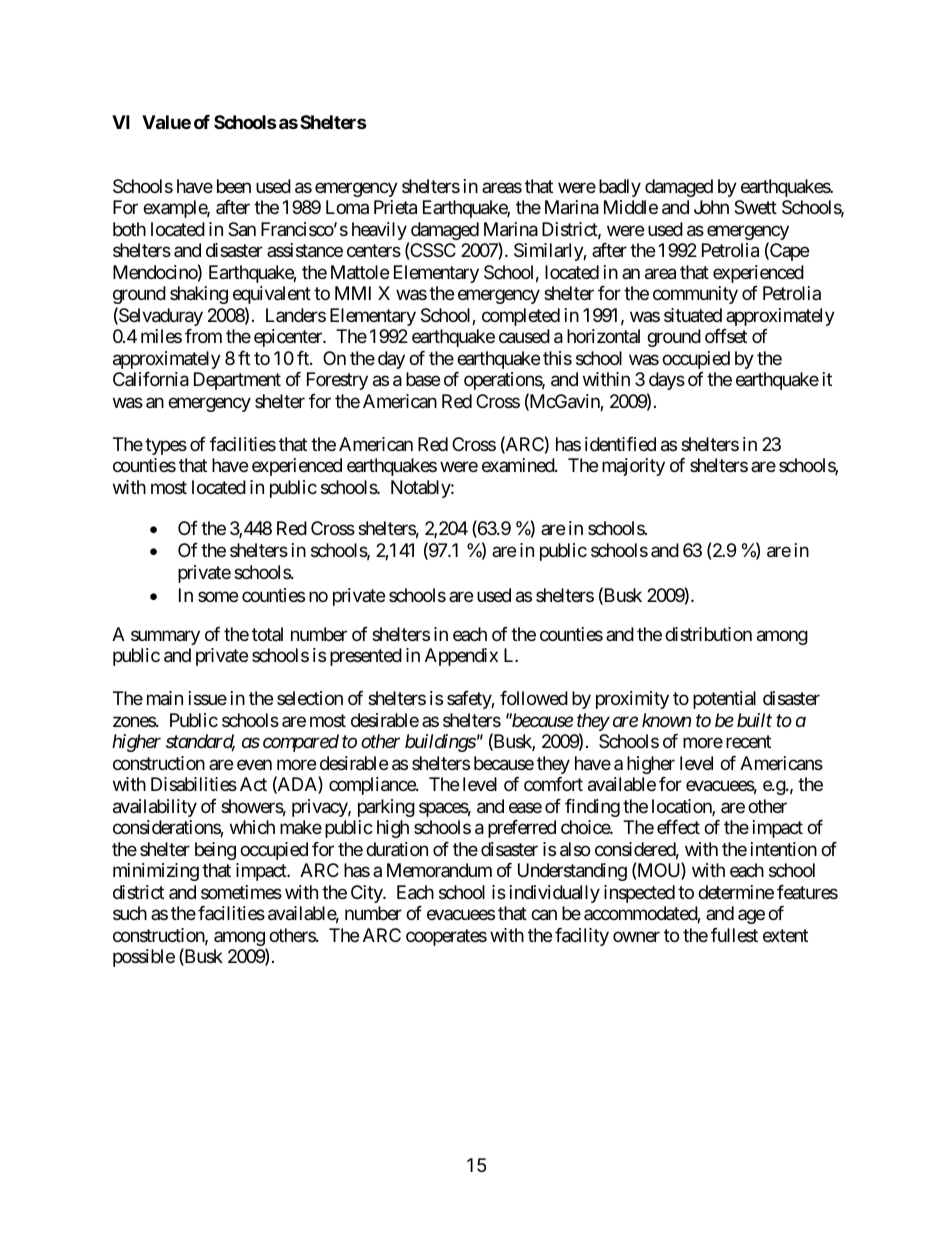  Describe the element at coordinates (711, 207) in the screenshot. I see `John` at that location.
